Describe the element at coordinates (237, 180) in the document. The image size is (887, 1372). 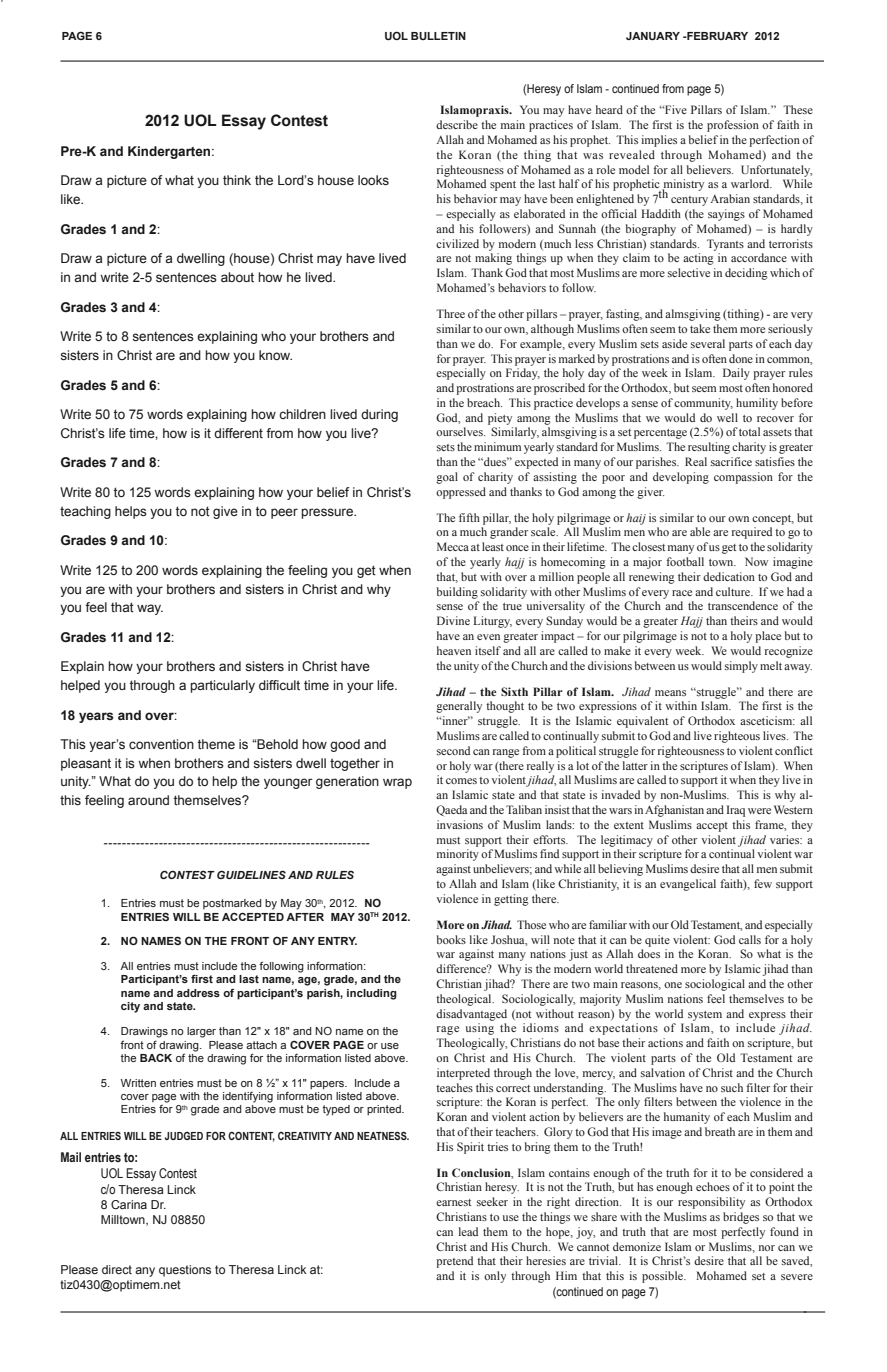
I see `think` at that location.
